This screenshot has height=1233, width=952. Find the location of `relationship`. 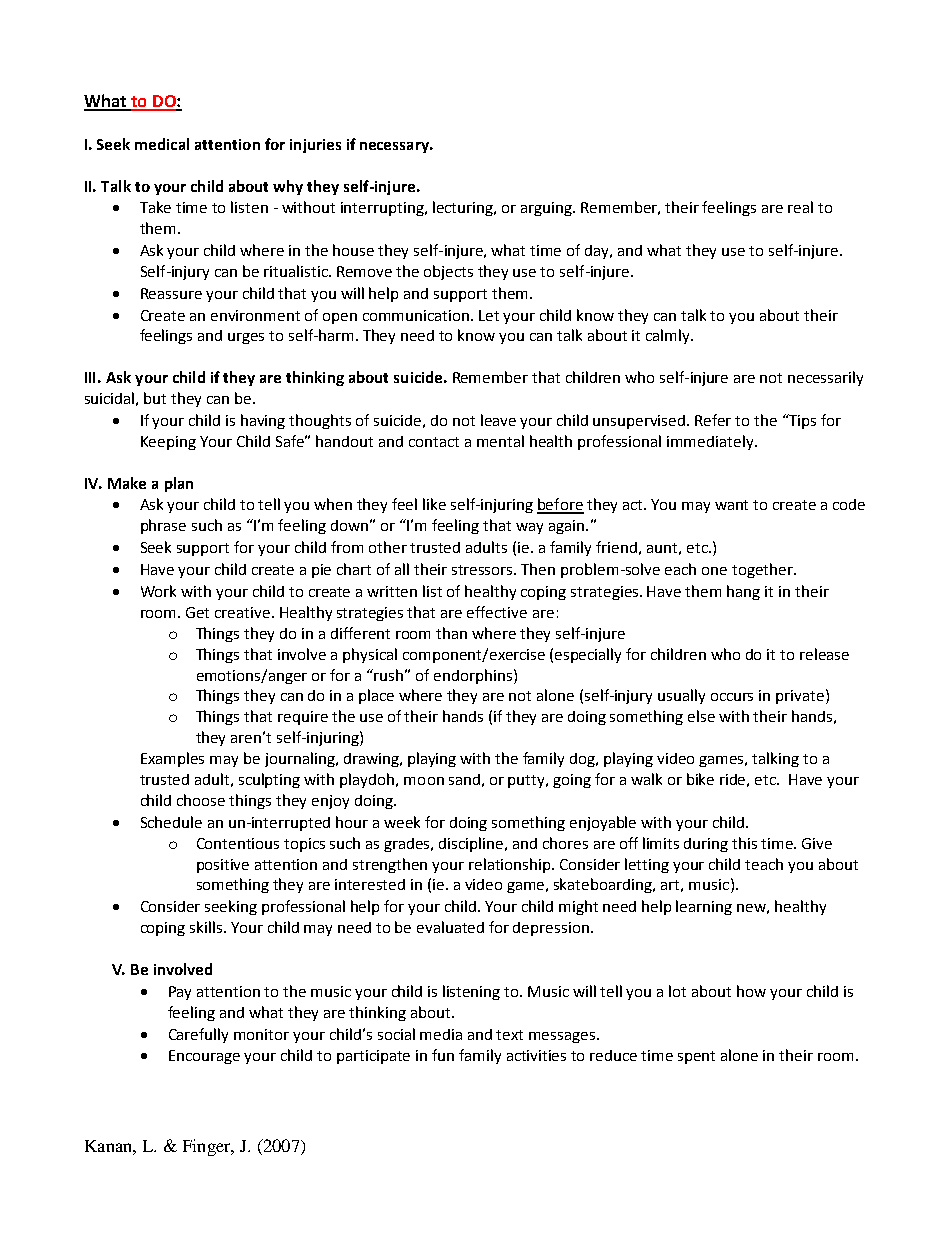

relationship is located at coordinates (511, 865).
